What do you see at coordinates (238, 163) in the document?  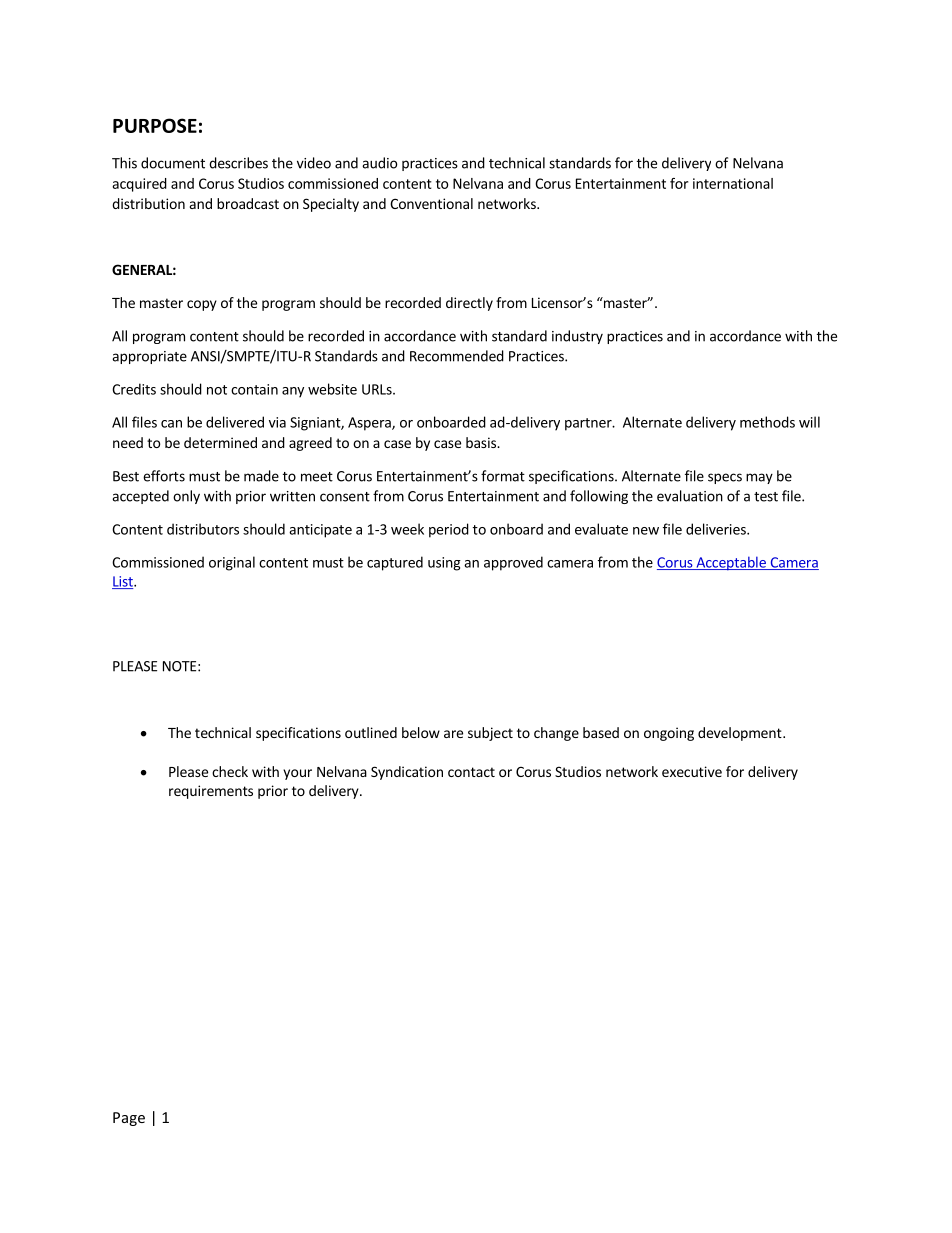 I see `describes` at bounding box center [238, 163].
